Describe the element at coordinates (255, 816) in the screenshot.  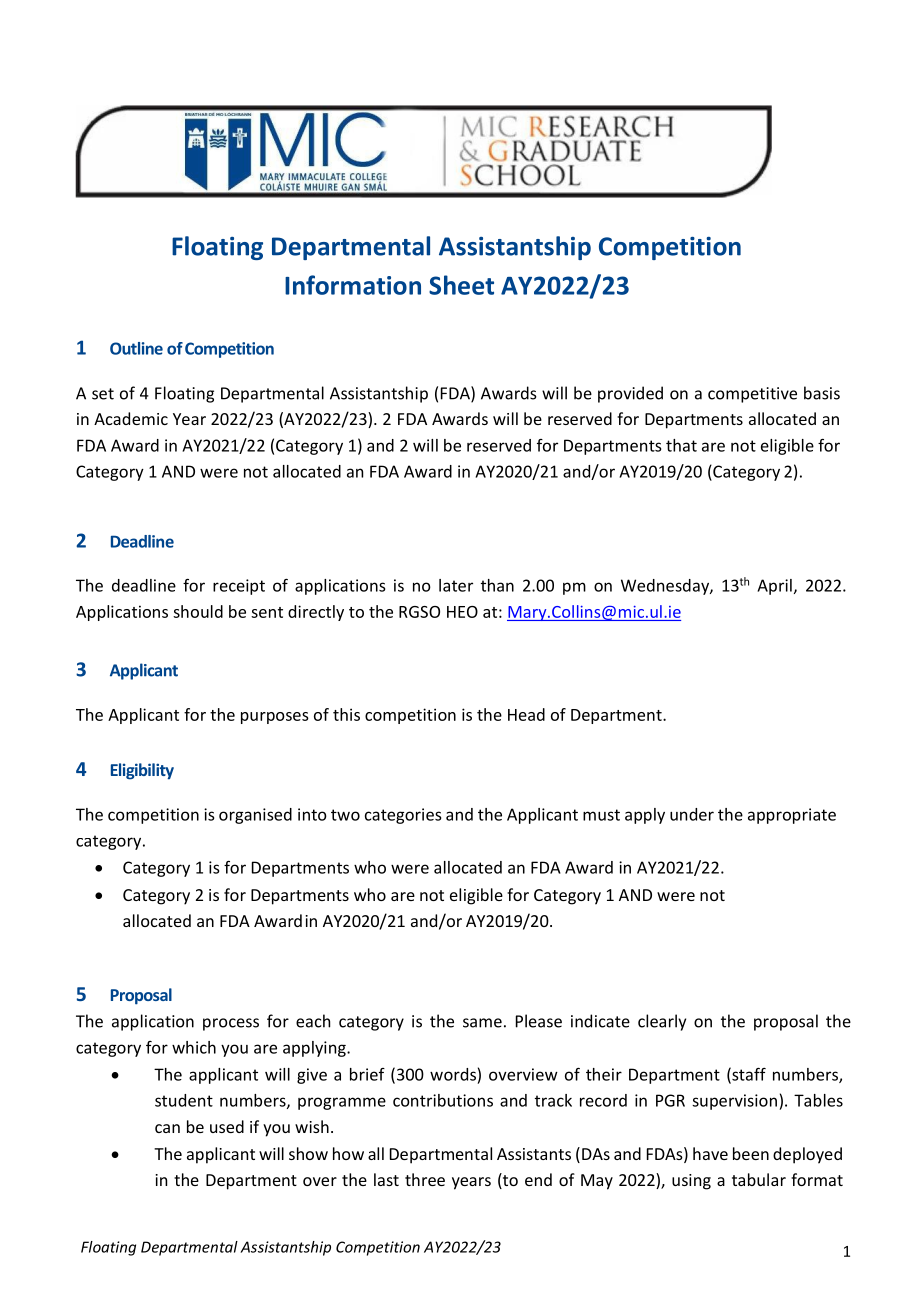
I see `organised` at that location.
